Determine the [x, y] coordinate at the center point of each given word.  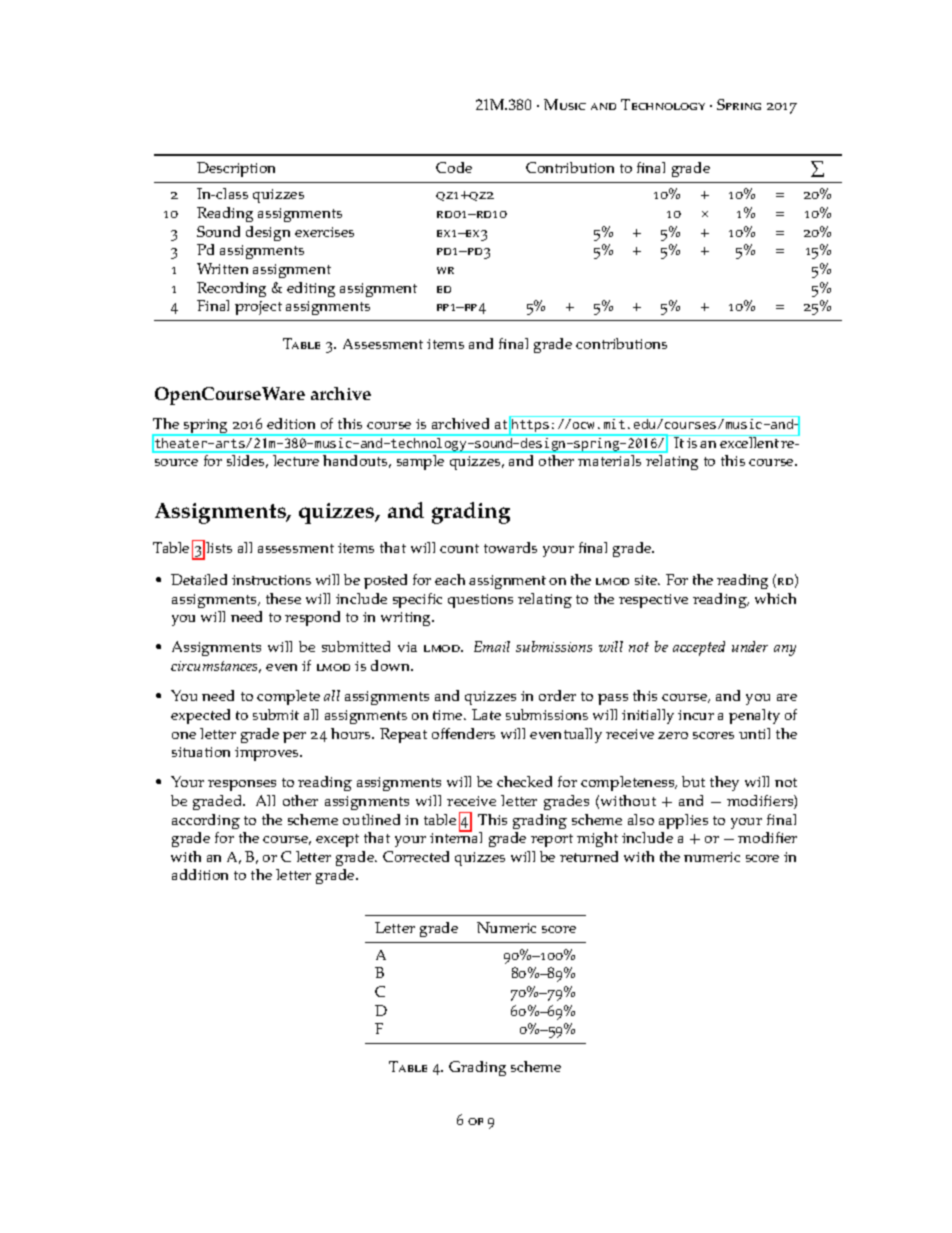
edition [291, 423]
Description [236, 169]
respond [312, 618]
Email [492, 646]
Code [454, 167]
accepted [699, 648]
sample [420, 462]
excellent [750, 441]
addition [200, 874]
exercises [324, 232]
